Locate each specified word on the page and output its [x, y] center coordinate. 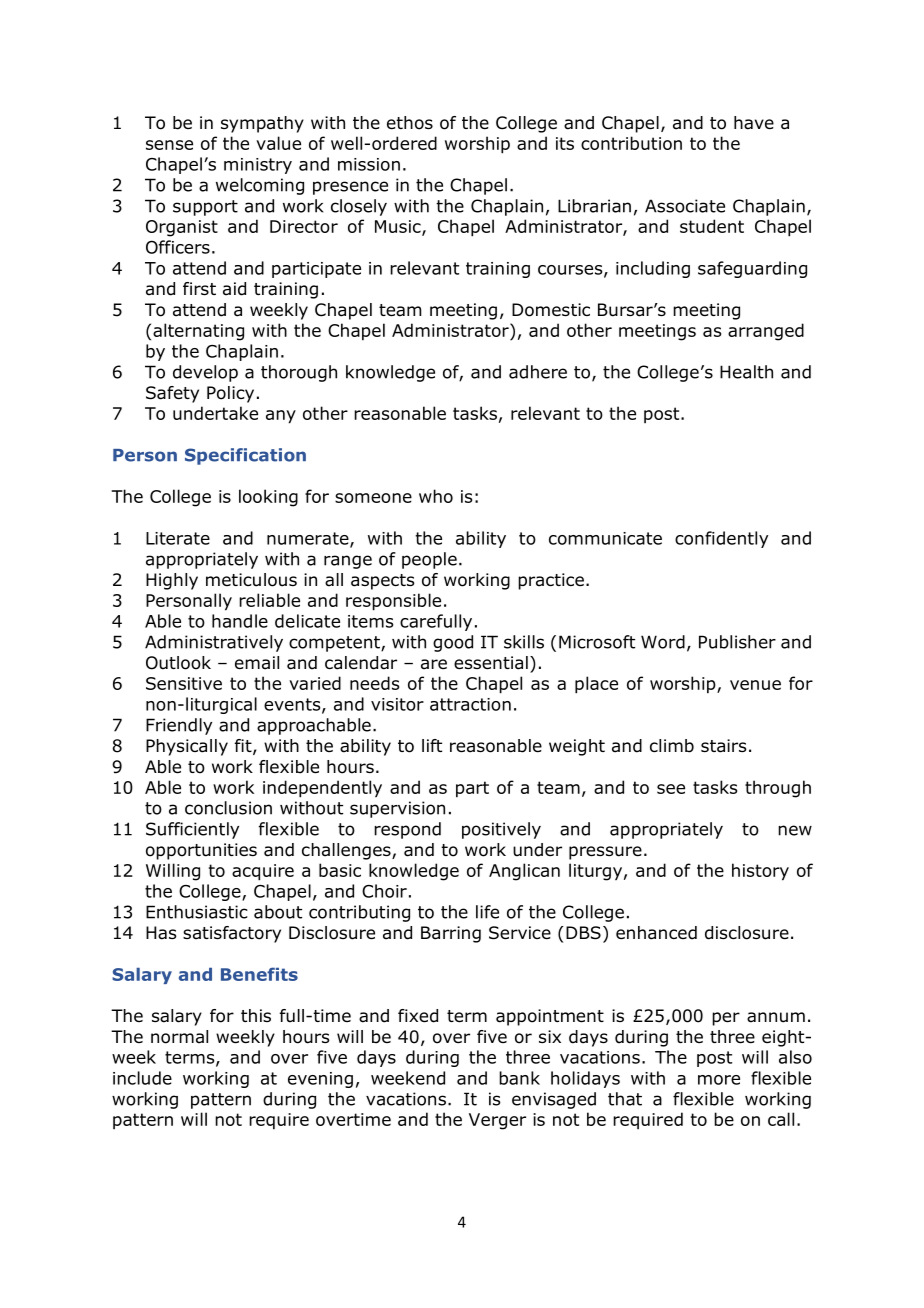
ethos [410, 123]
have [754, 123]
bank [519, 1078]
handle [240, 621]
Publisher [737, 642]
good [453, 643]
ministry [258, 166]
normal [179, 1037]
